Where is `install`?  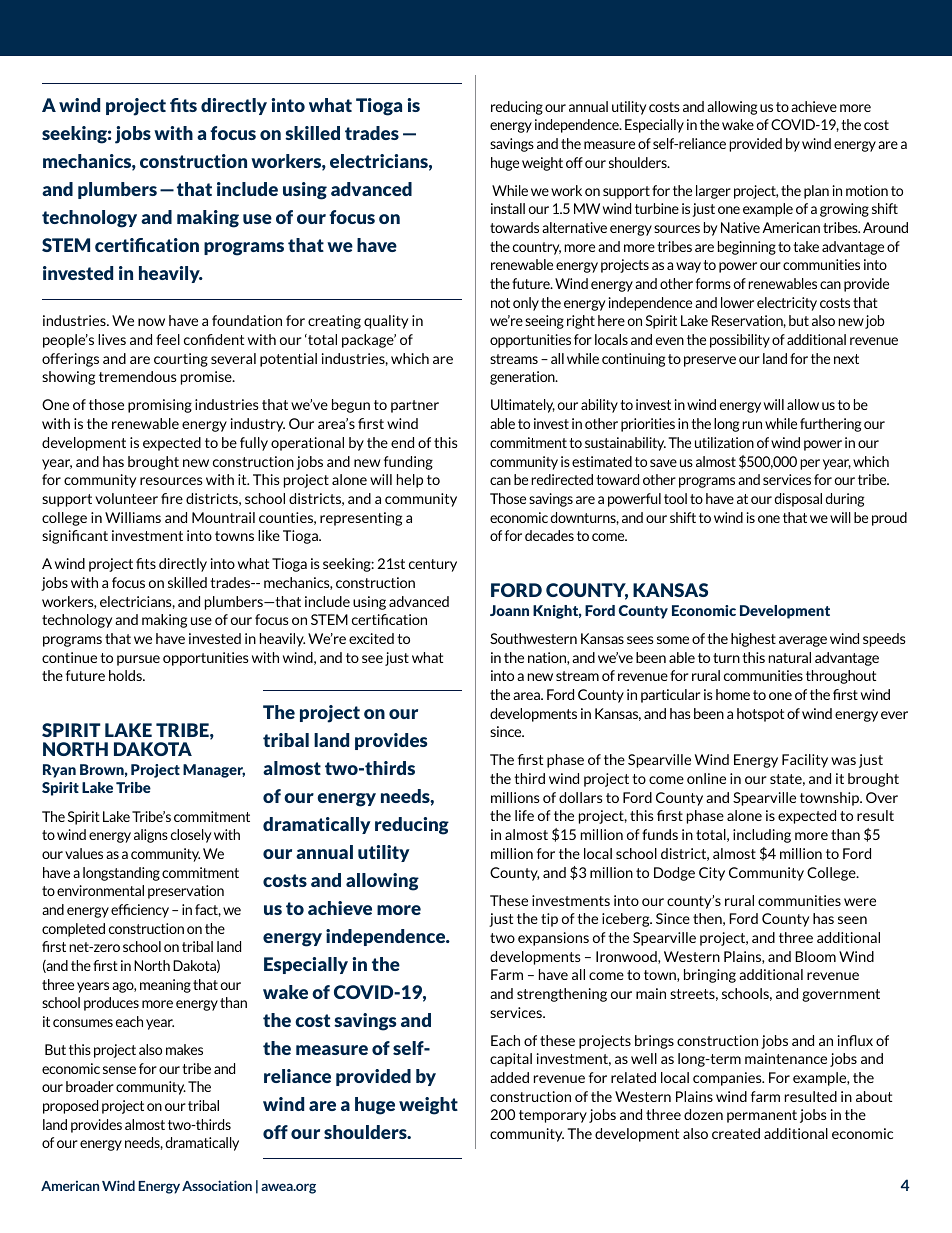 install is located at coordinates (508, 208).
